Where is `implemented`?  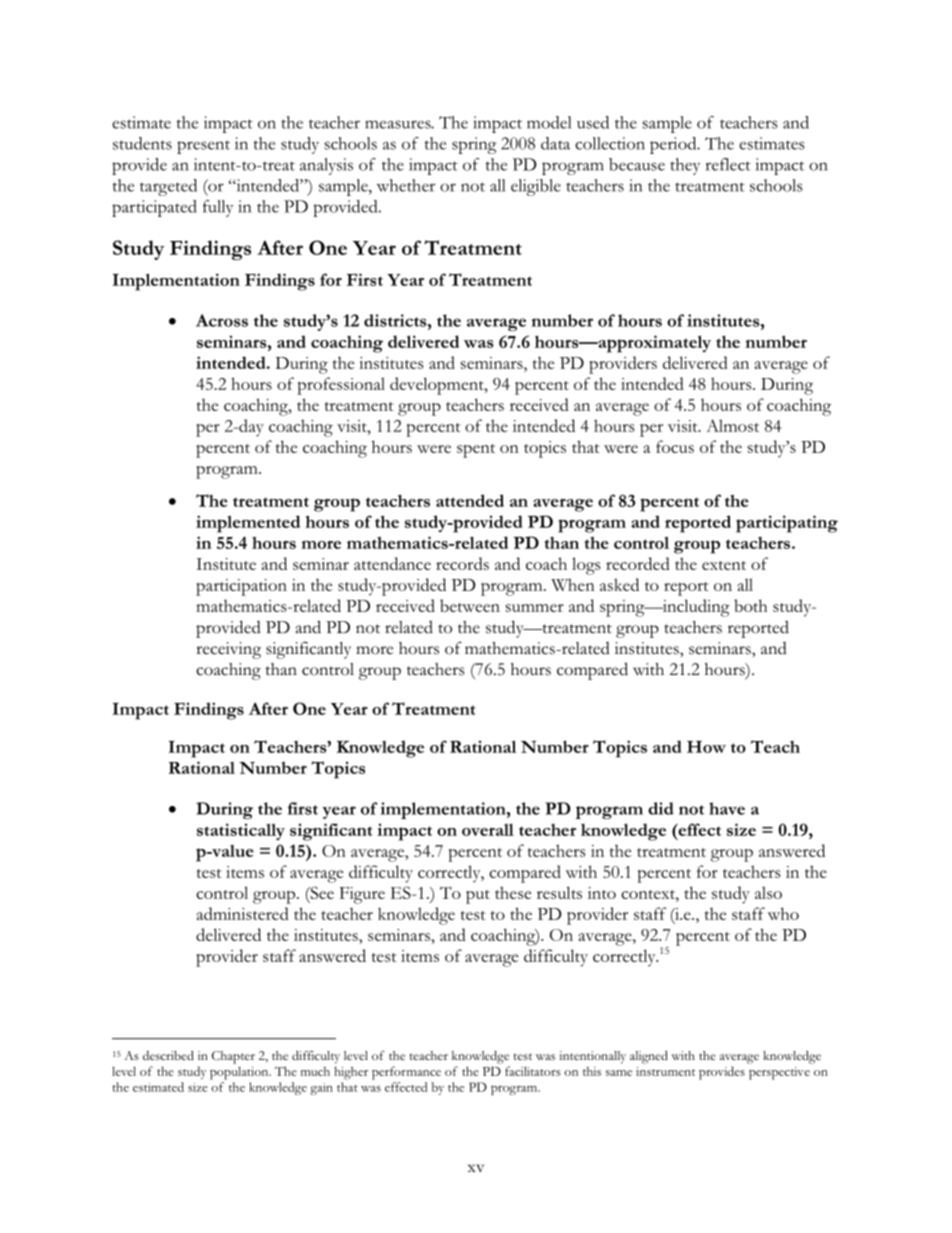 implemented is located at coordinates (248, 524).
